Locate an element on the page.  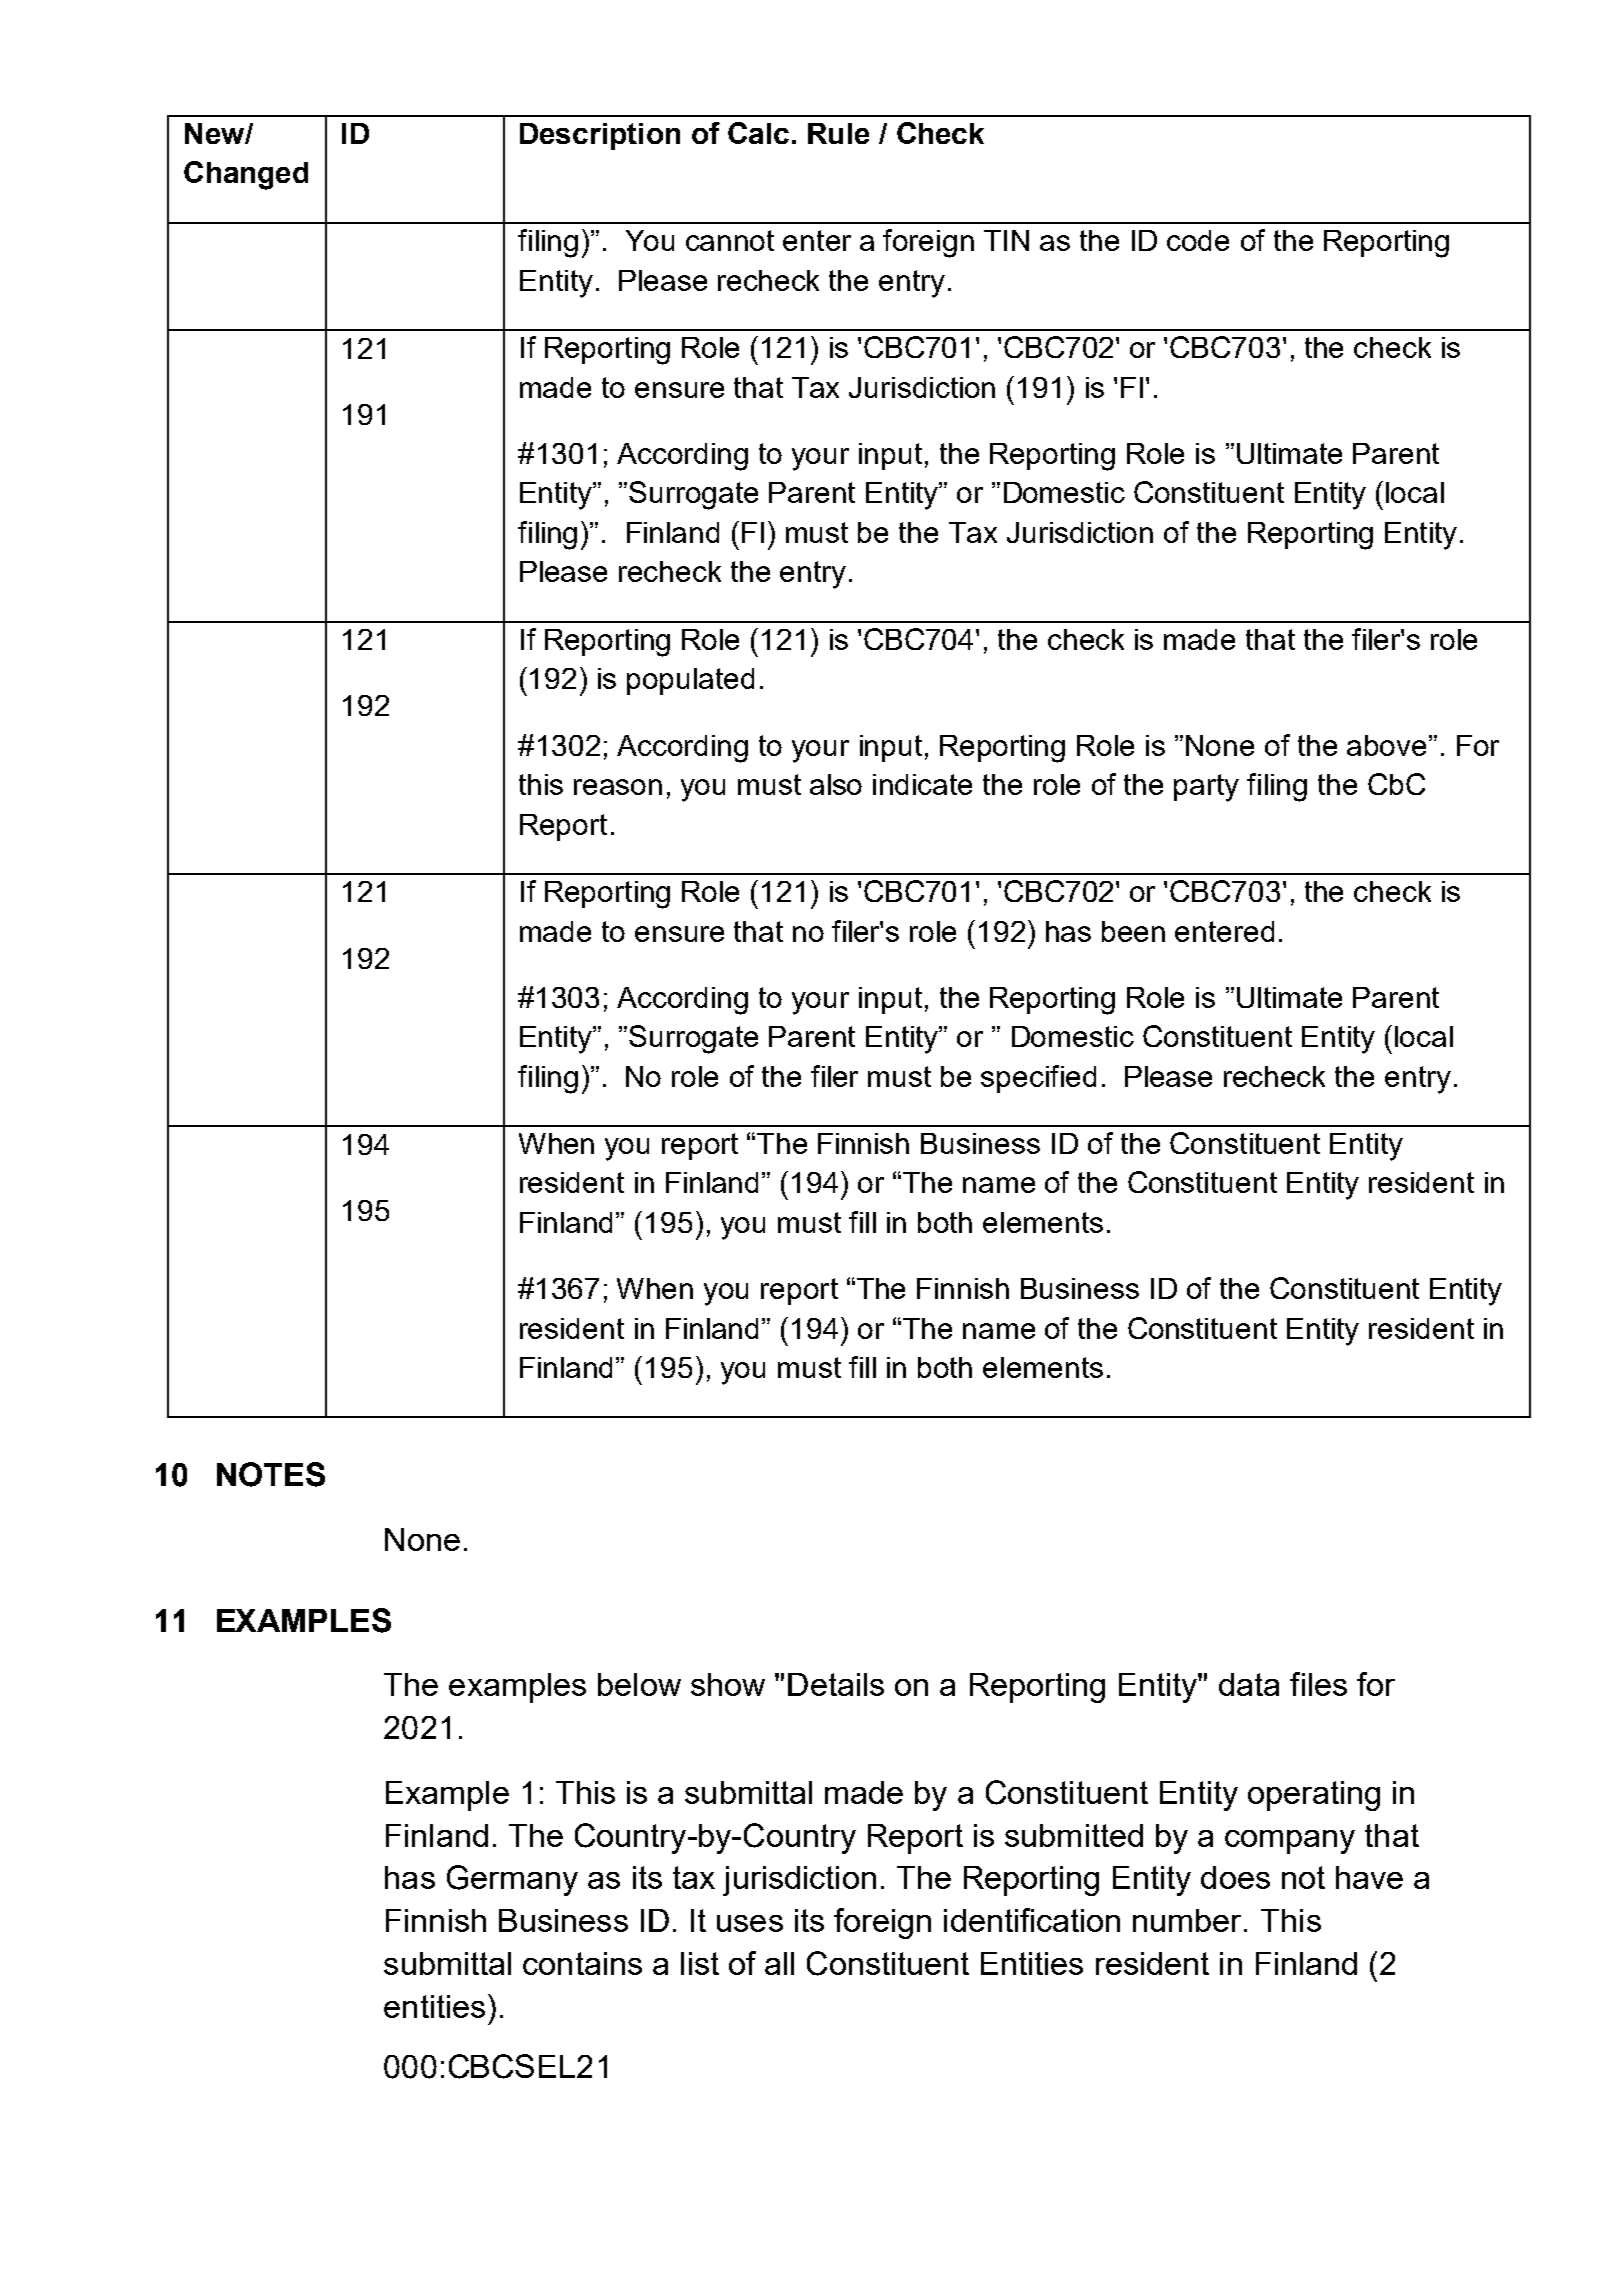
populated is located at coordinates (690, 681).
